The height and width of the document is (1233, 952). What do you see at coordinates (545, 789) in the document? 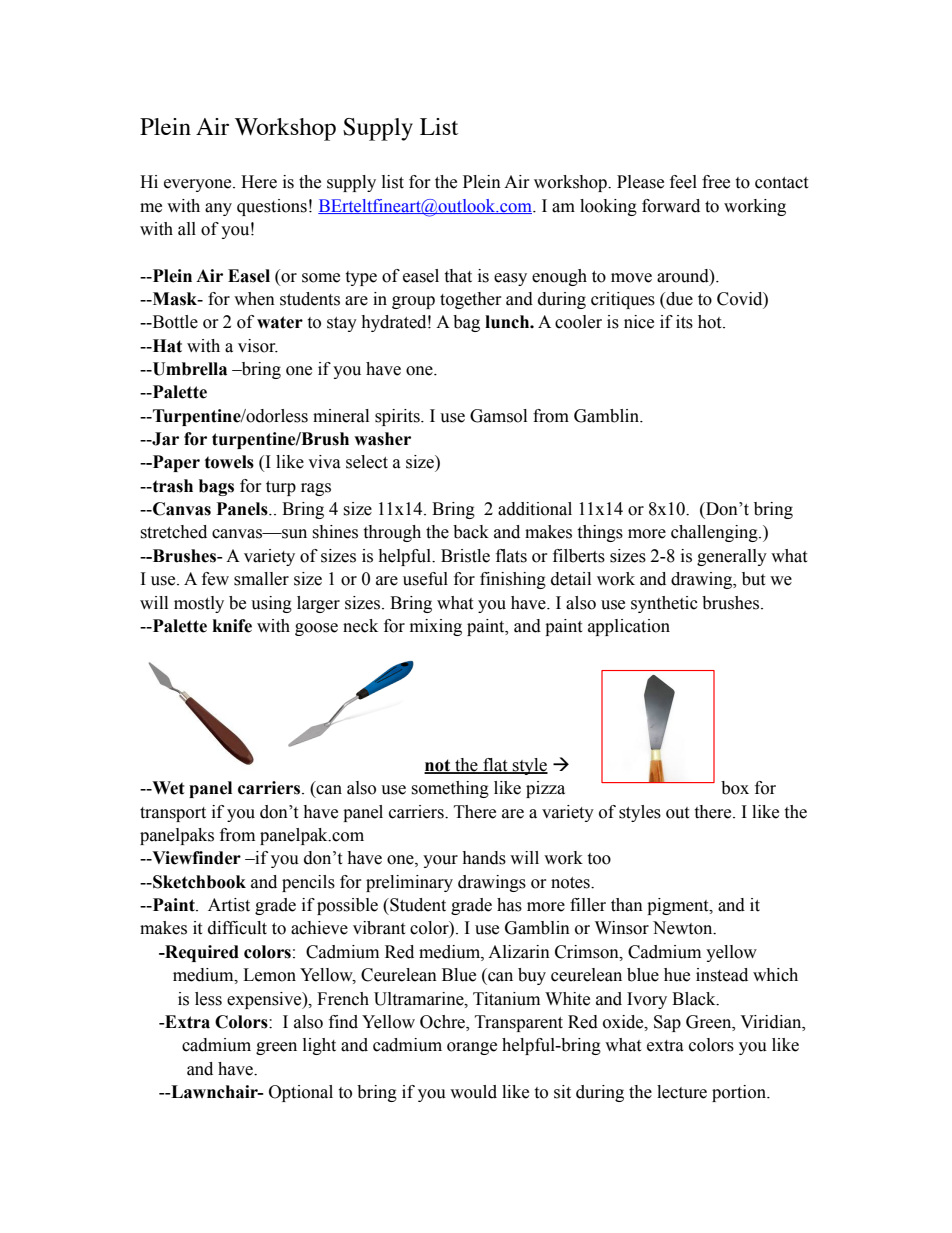
I see `pizza` at bounding box center [545, 789].
